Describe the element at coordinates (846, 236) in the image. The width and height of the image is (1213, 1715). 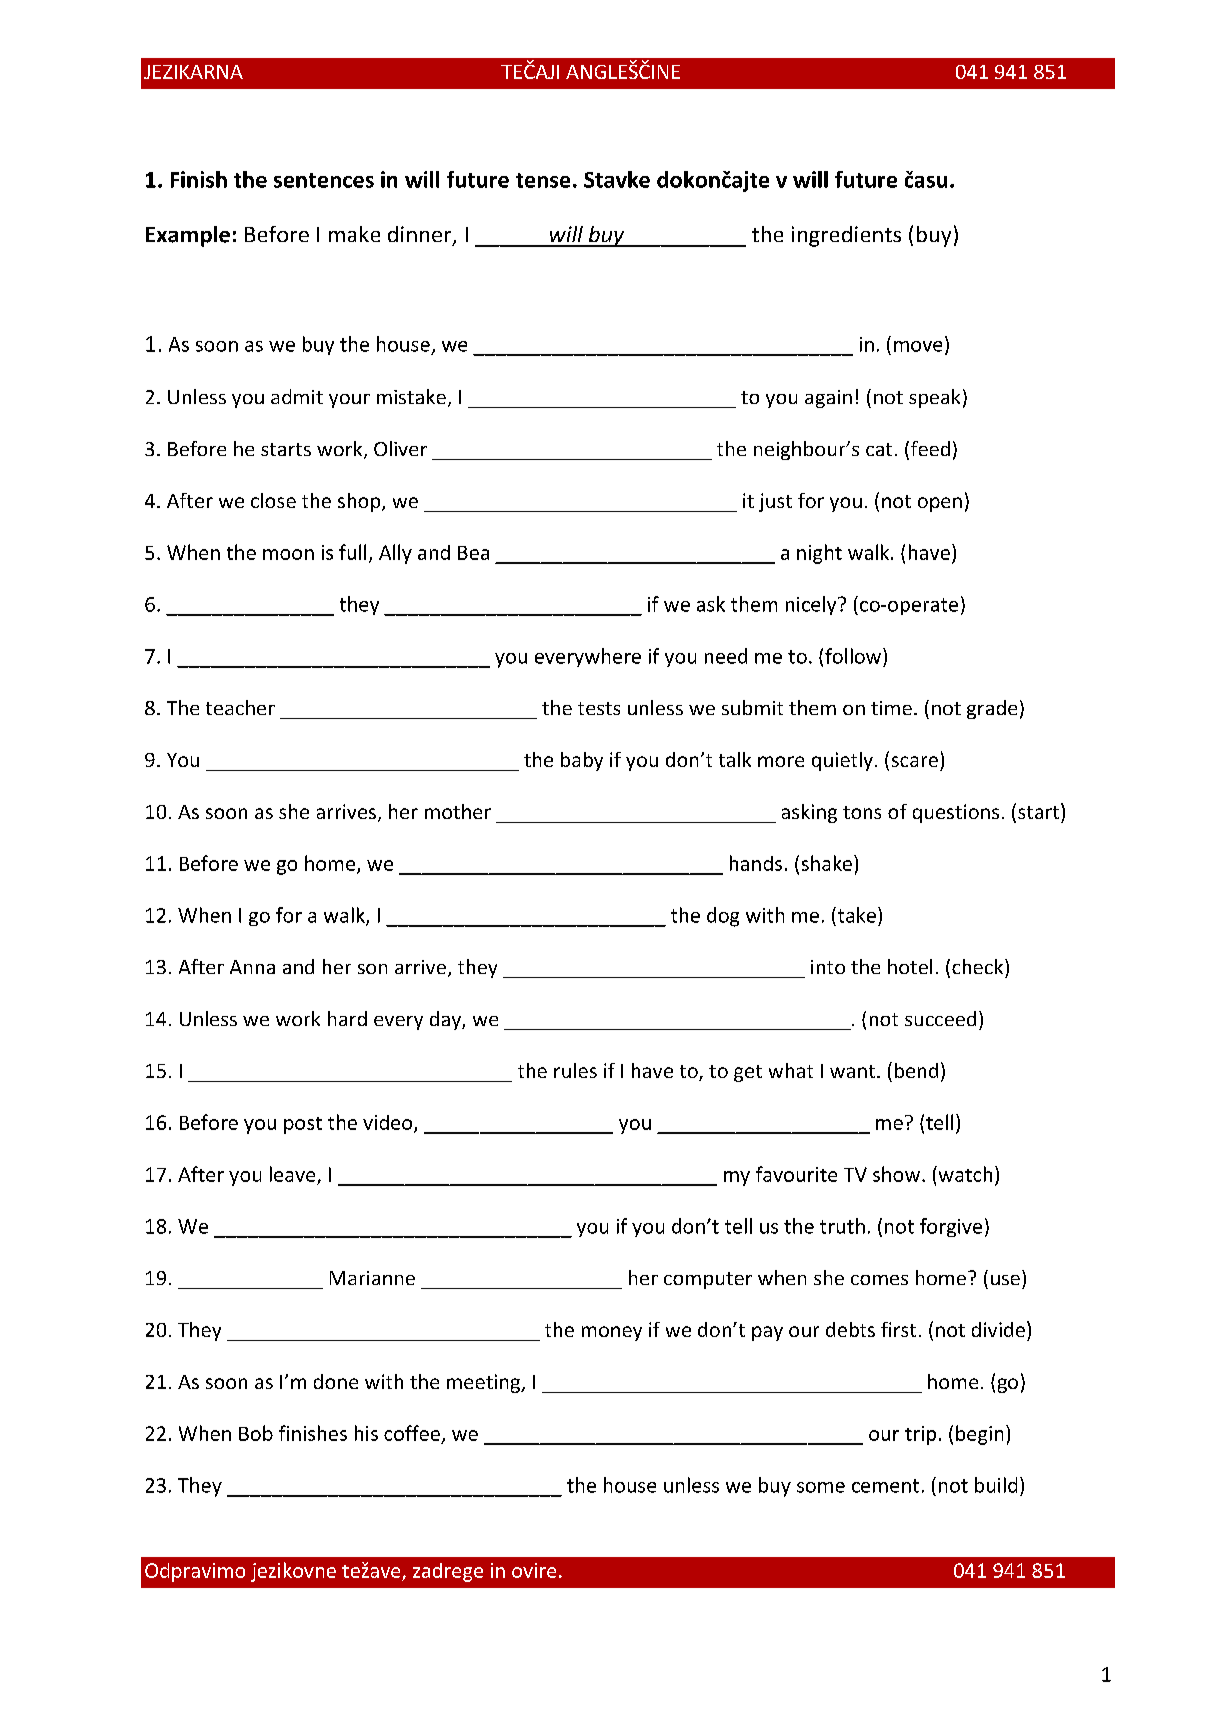
I see `ingredients` at that location.
